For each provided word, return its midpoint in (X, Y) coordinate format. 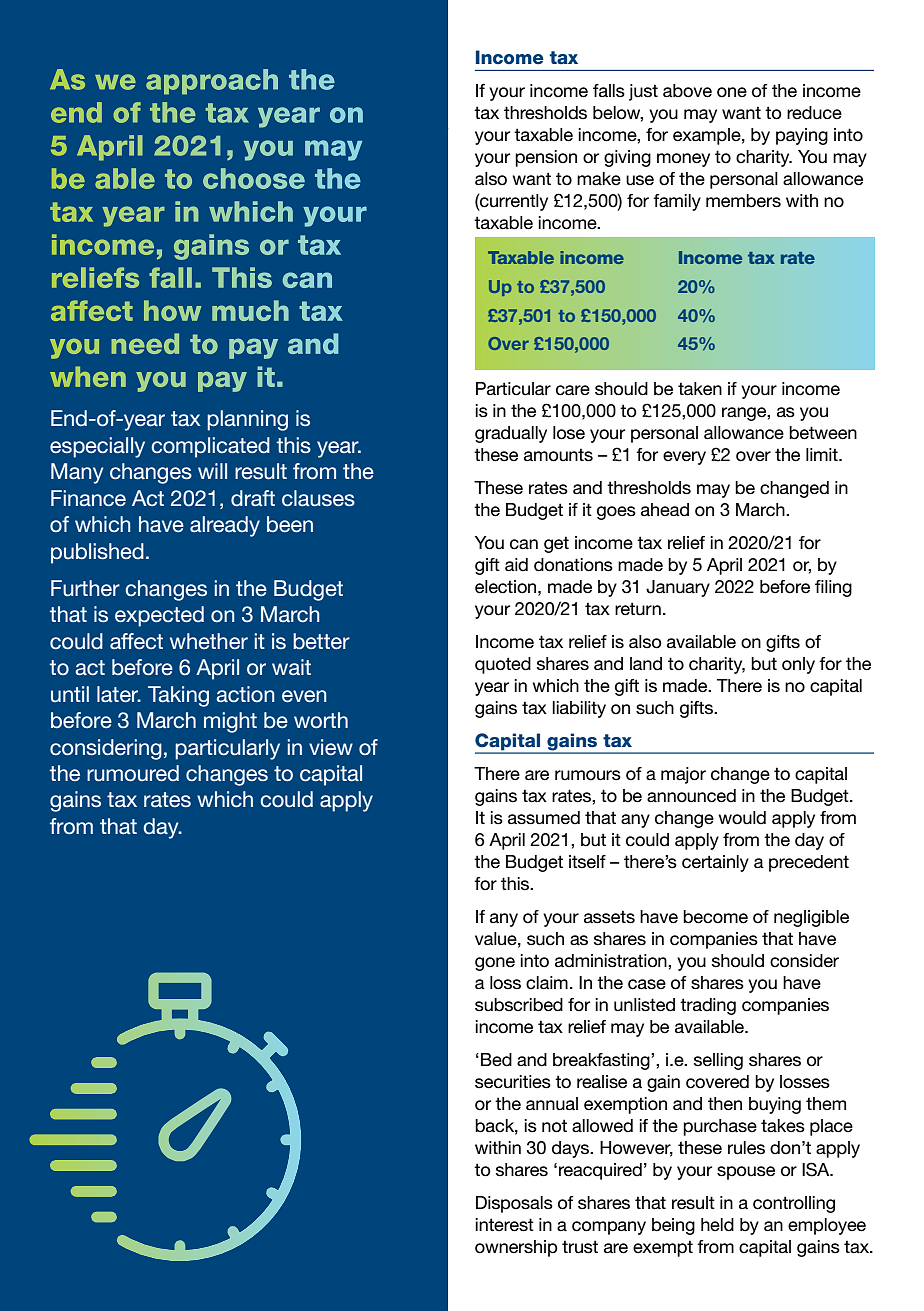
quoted (503, 665)
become (715, 917)
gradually (511, 434)
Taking (178, 696)
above (687, 91)
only (798, 665)
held (717, 1225)
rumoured (133, 773)
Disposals (514, 1204)
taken (700, 389)
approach (212, 82)
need (145, 343)
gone (495, 964)
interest (504, 1225)
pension (546, 158)
